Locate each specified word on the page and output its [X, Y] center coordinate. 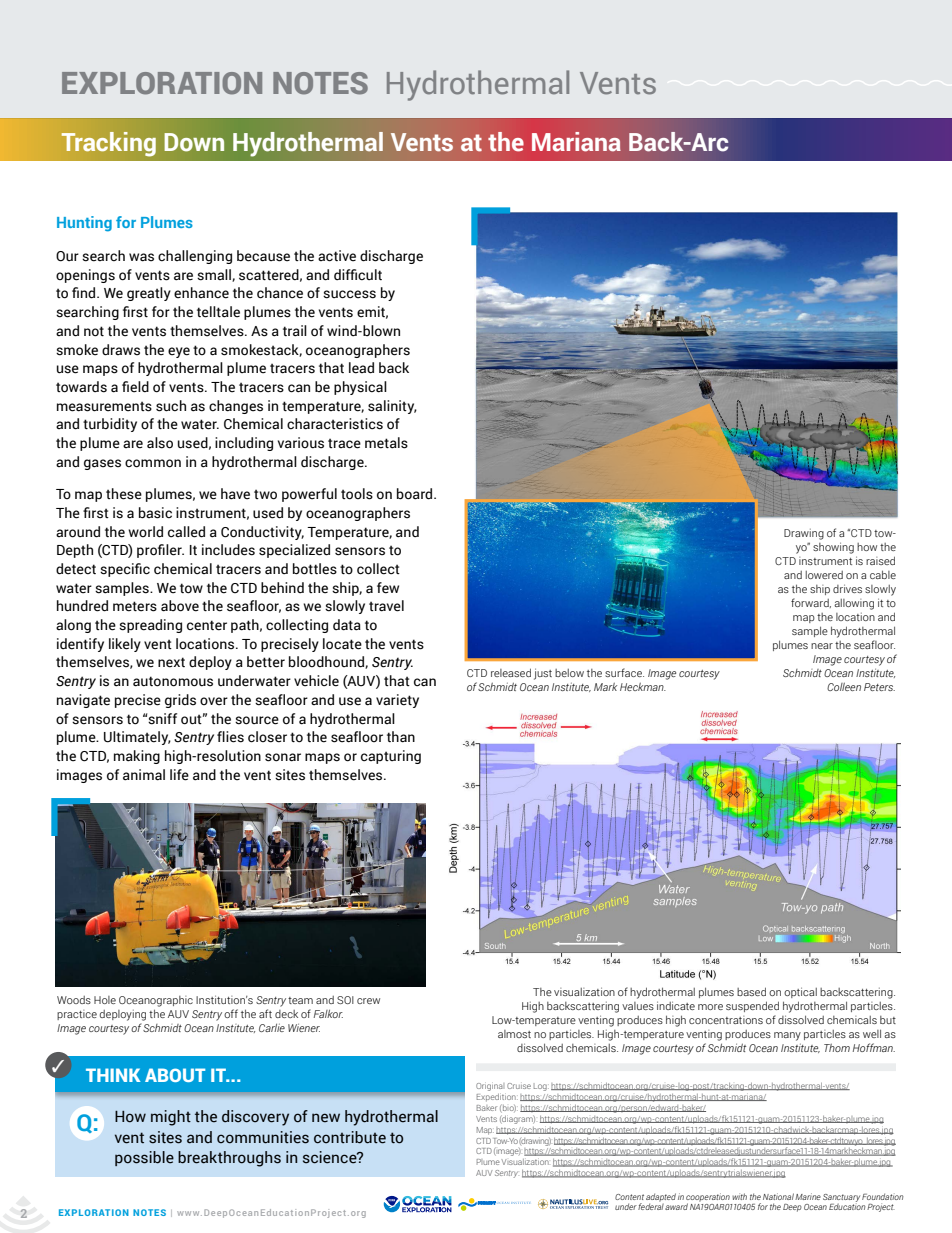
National [778, 1196]
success [349, 294]
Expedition [497, 1098]
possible [144, 1158]
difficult [358, 274]
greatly [149, 294]
